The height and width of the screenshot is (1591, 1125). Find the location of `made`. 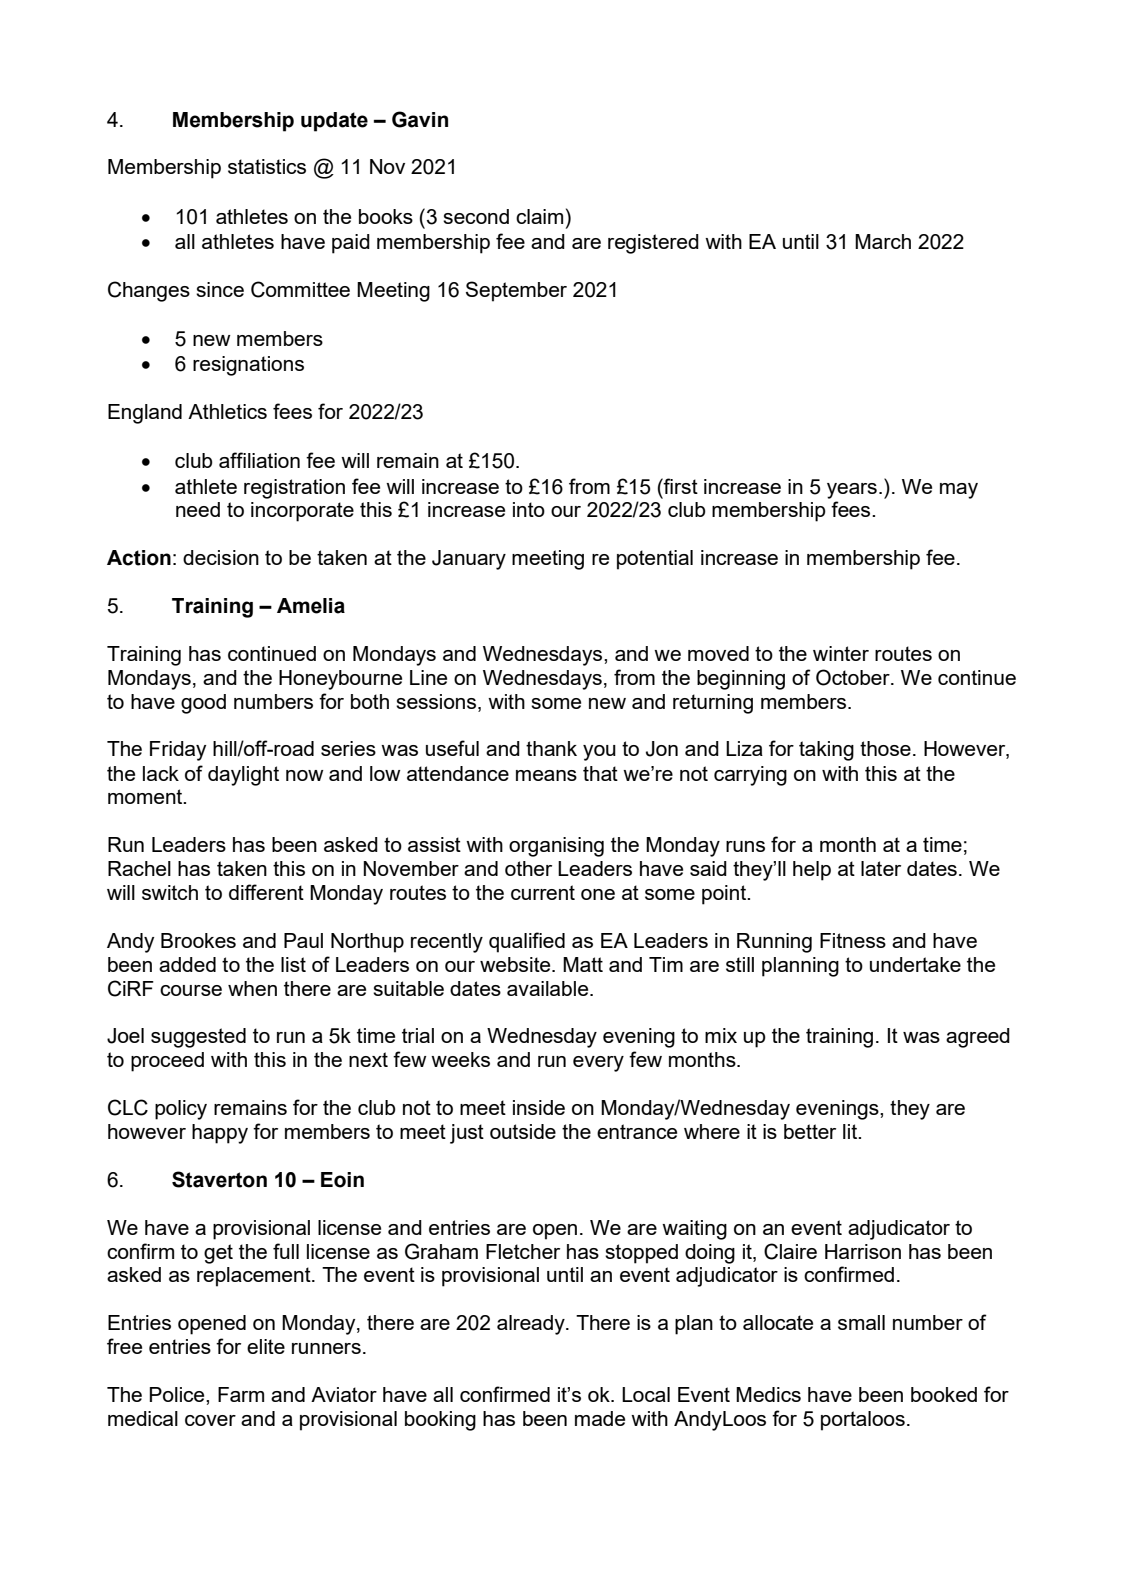

made is located at coordinates (600, 1418).
